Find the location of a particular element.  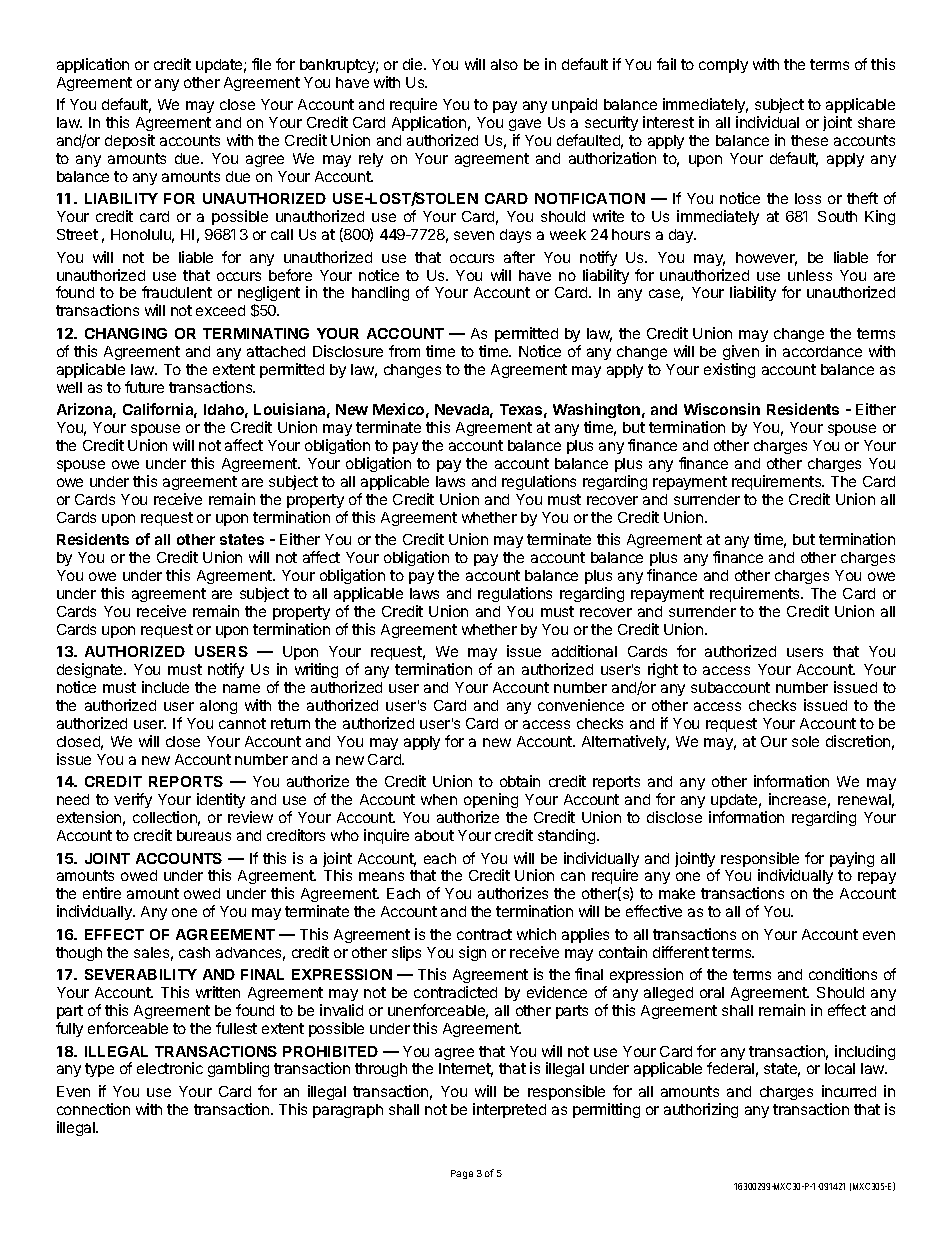

sole is located at coordinates (805, 741).
